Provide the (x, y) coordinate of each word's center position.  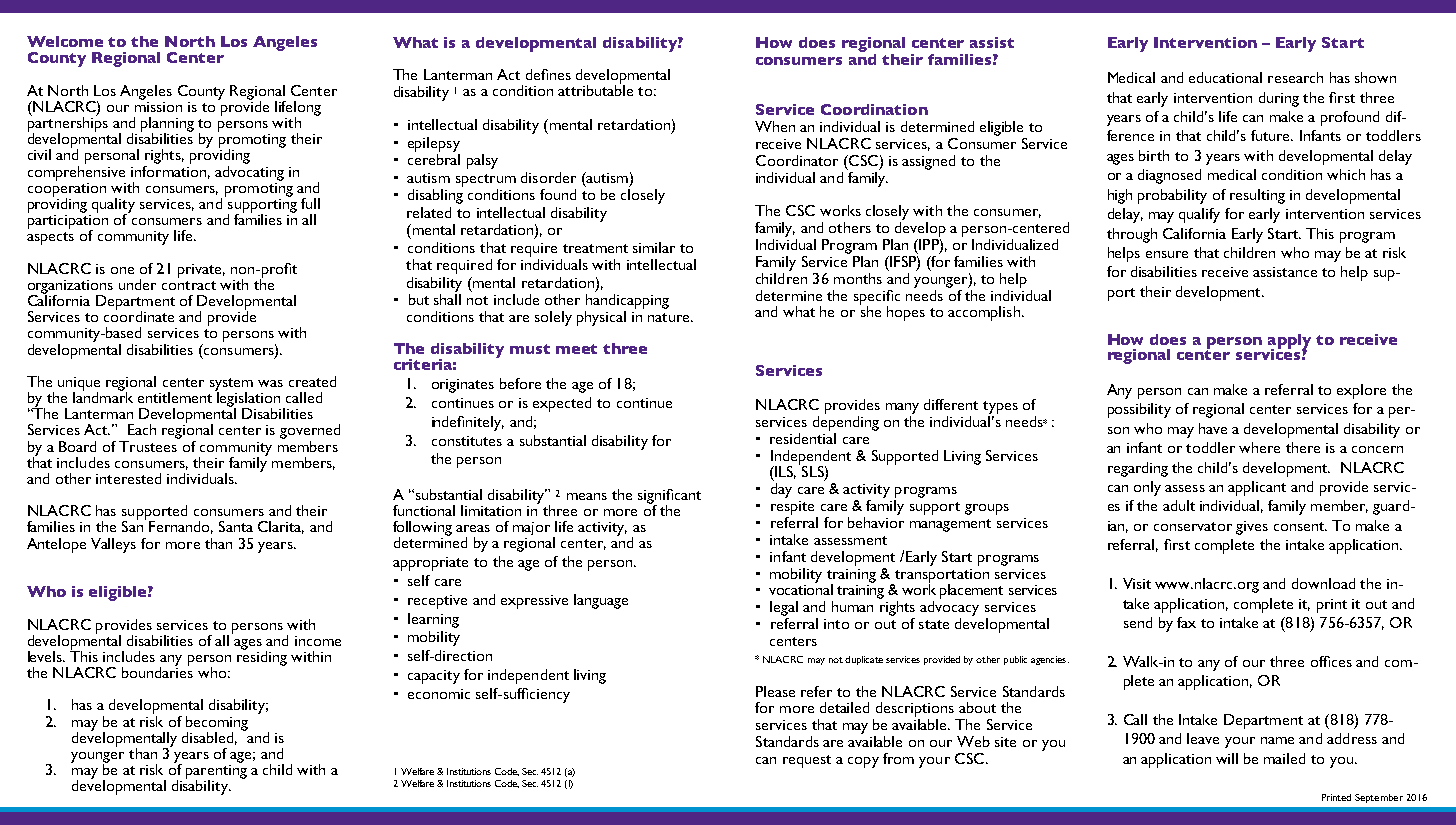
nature (670, 317)
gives (1252, 528)
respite (792, 508)
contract (189, 285)
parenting (216, 771)
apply (1289, 342)
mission (158, 105)
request (807, 761)
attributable (595, 89)
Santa (236, 526)
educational (1225, 77)
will (1227, 758)
